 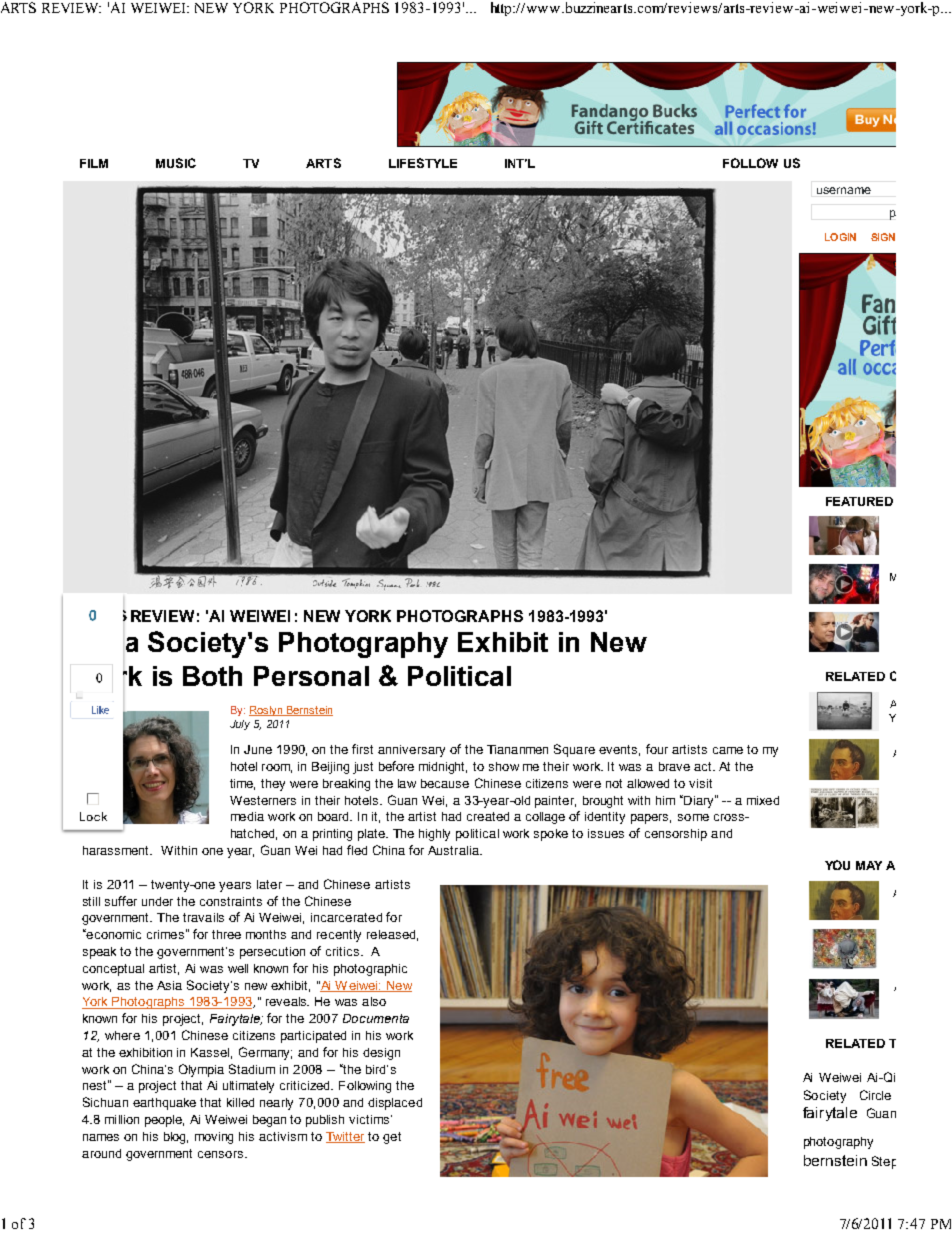 What do you see at coordinates (875, 1095) in the screenshot?
I see `Circle` at bounding box center [875, 1095].
